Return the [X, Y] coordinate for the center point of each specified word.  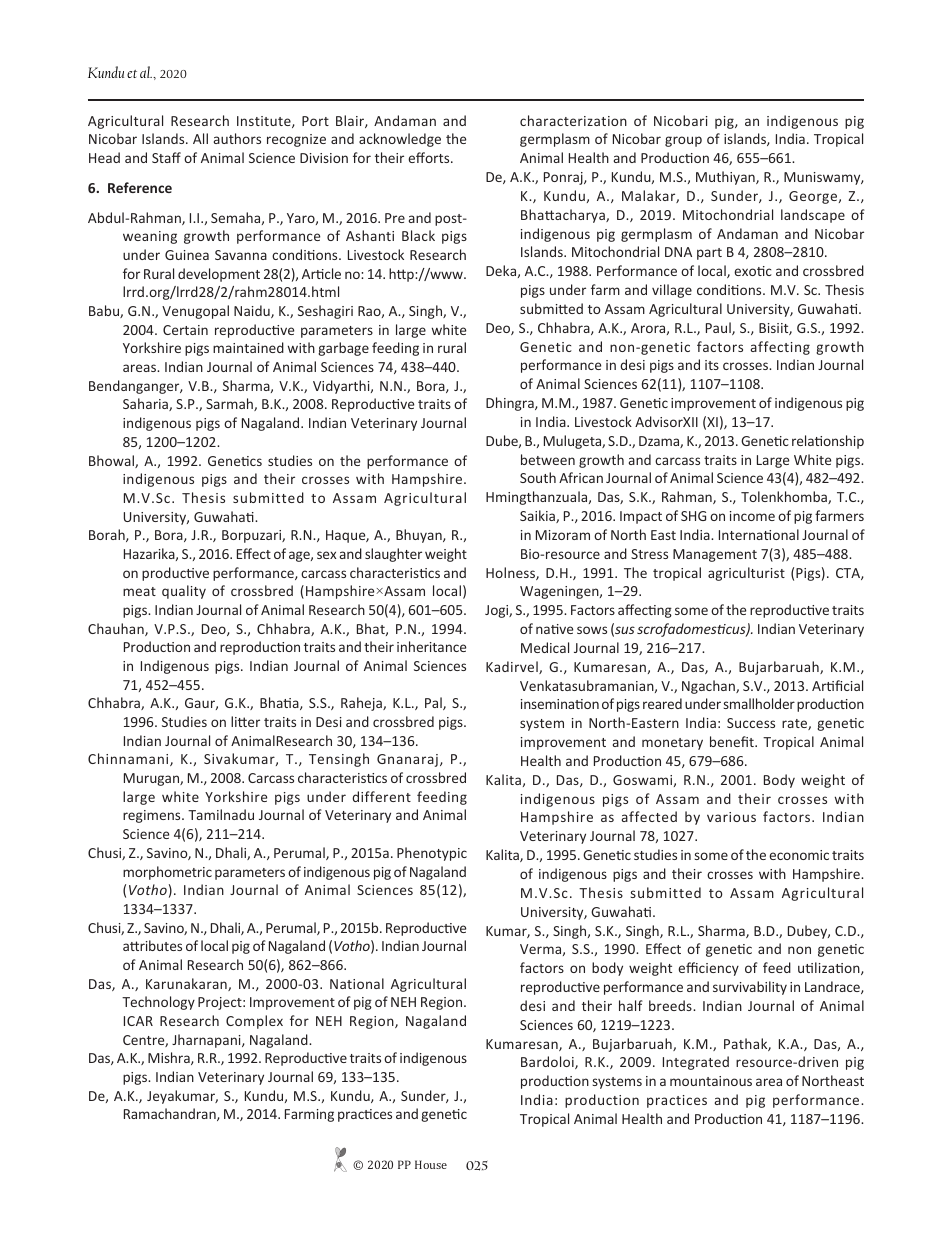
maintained [248, 347]
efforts [430, 157]
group [683, 141]
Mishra [170, 1058]
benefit [733, 741]
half [631, 1005]
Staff [166, 157]
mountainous [711, 1081]
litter [245, 721]
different [381, 796]
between [548, 459]
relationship [828, 442]
